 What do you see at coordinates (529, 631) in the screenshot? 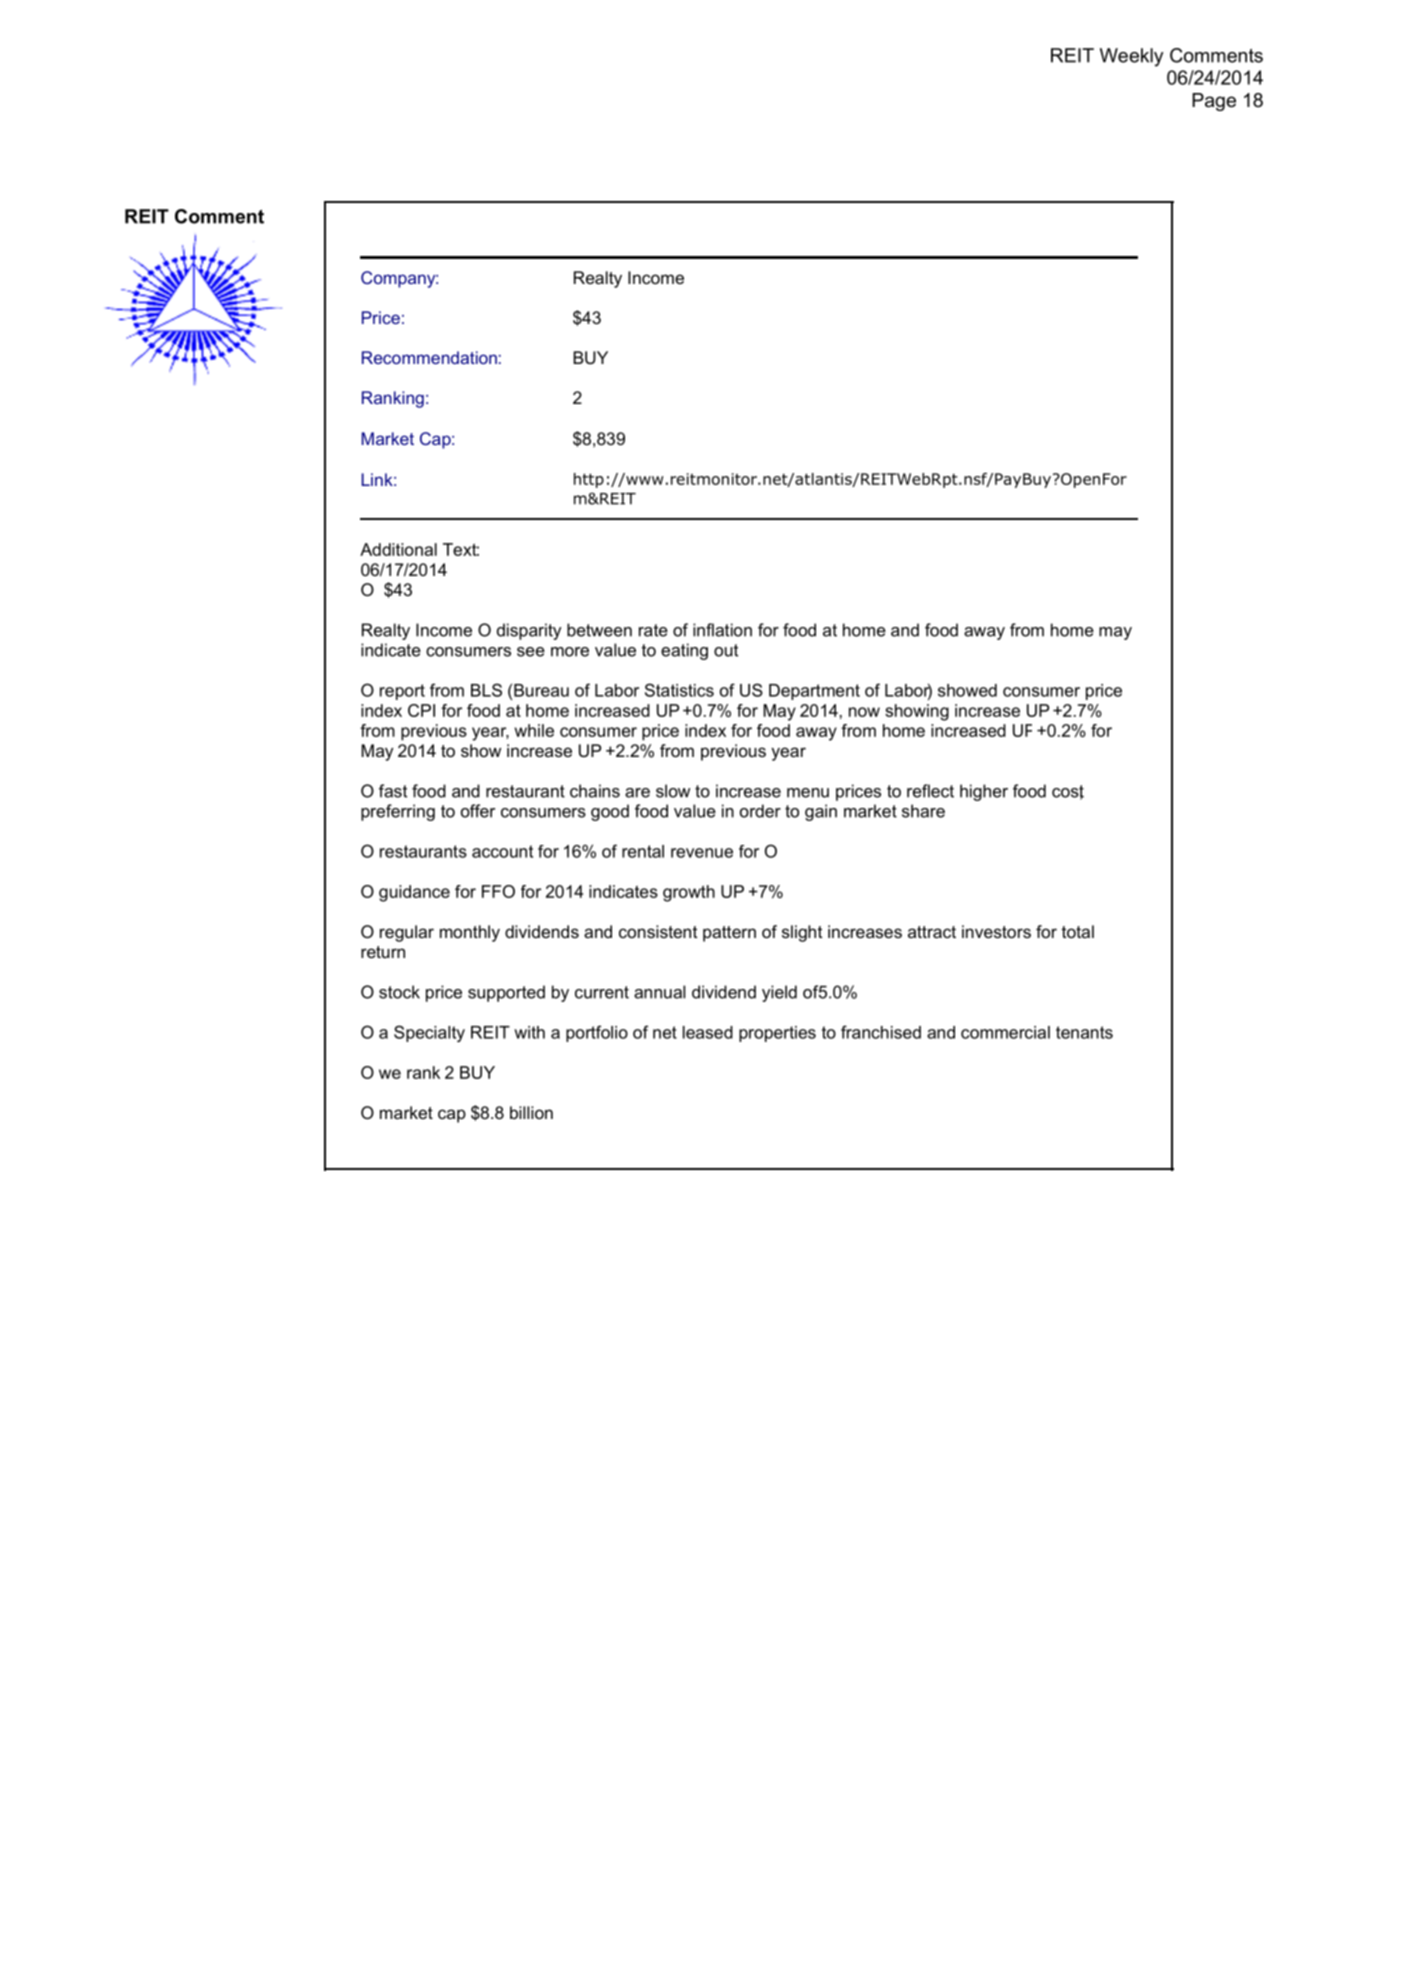
I see `disparity` at bounding box center [529, 631].
